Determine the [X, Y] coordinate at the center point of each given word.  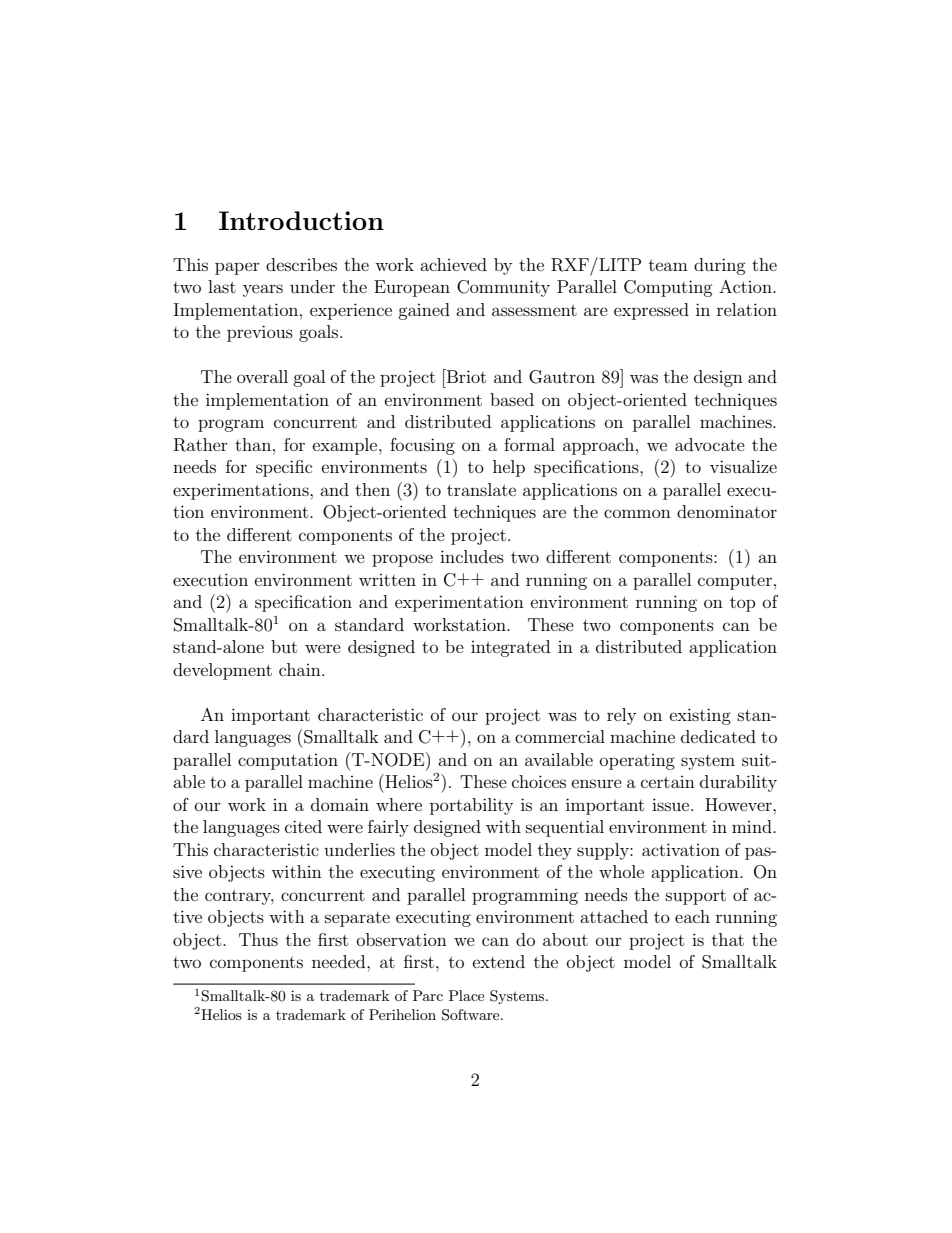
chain [301, 669]
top [743, 604]
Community [503, 288]
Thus [258, 939]
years [263, 290]
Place [466, 995]
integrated [510, 648]
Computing [668, 288]
